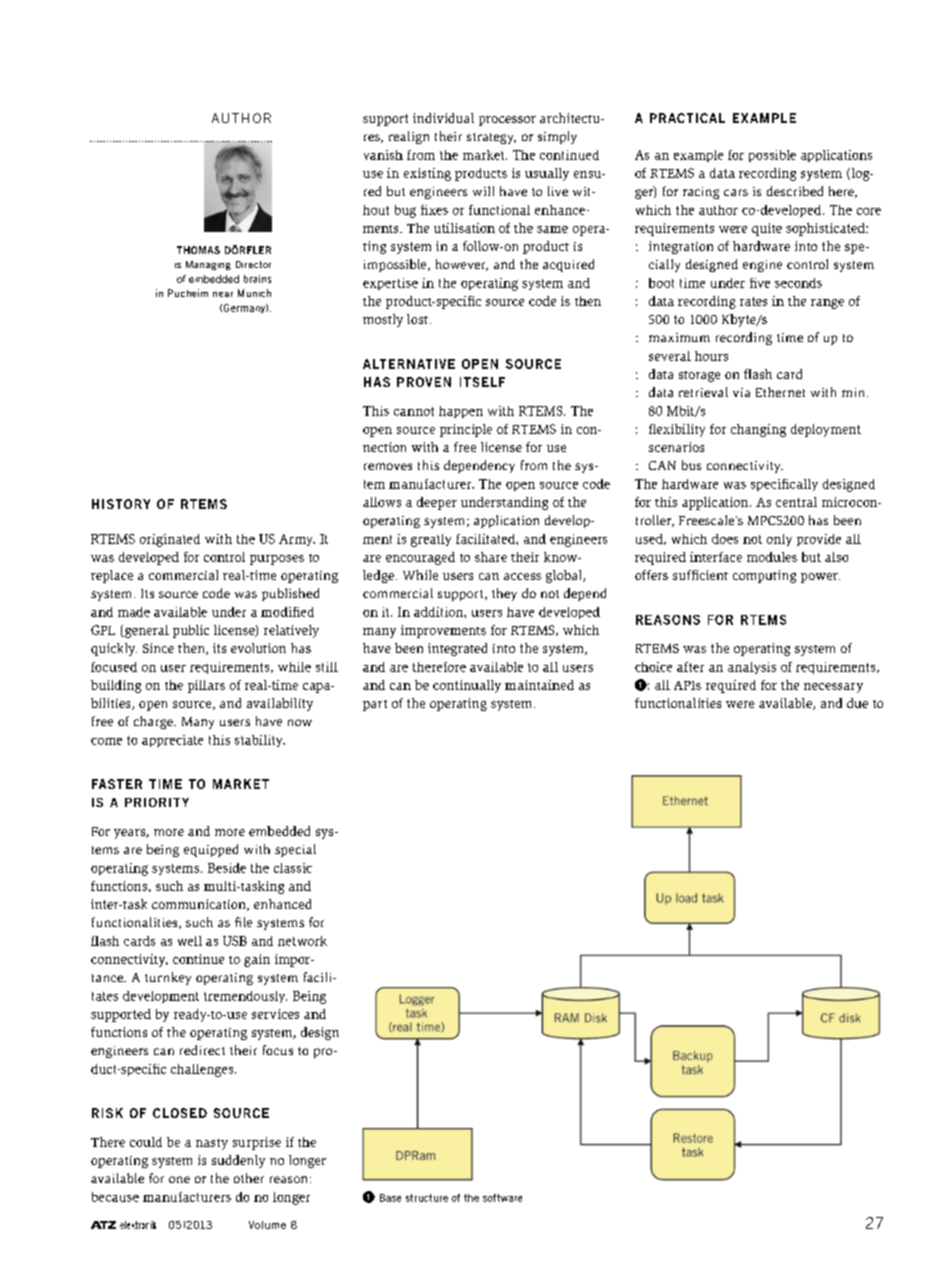 The width and height of the screenshot is (952, 1265). I want to click on one, so click(179, 1179).
